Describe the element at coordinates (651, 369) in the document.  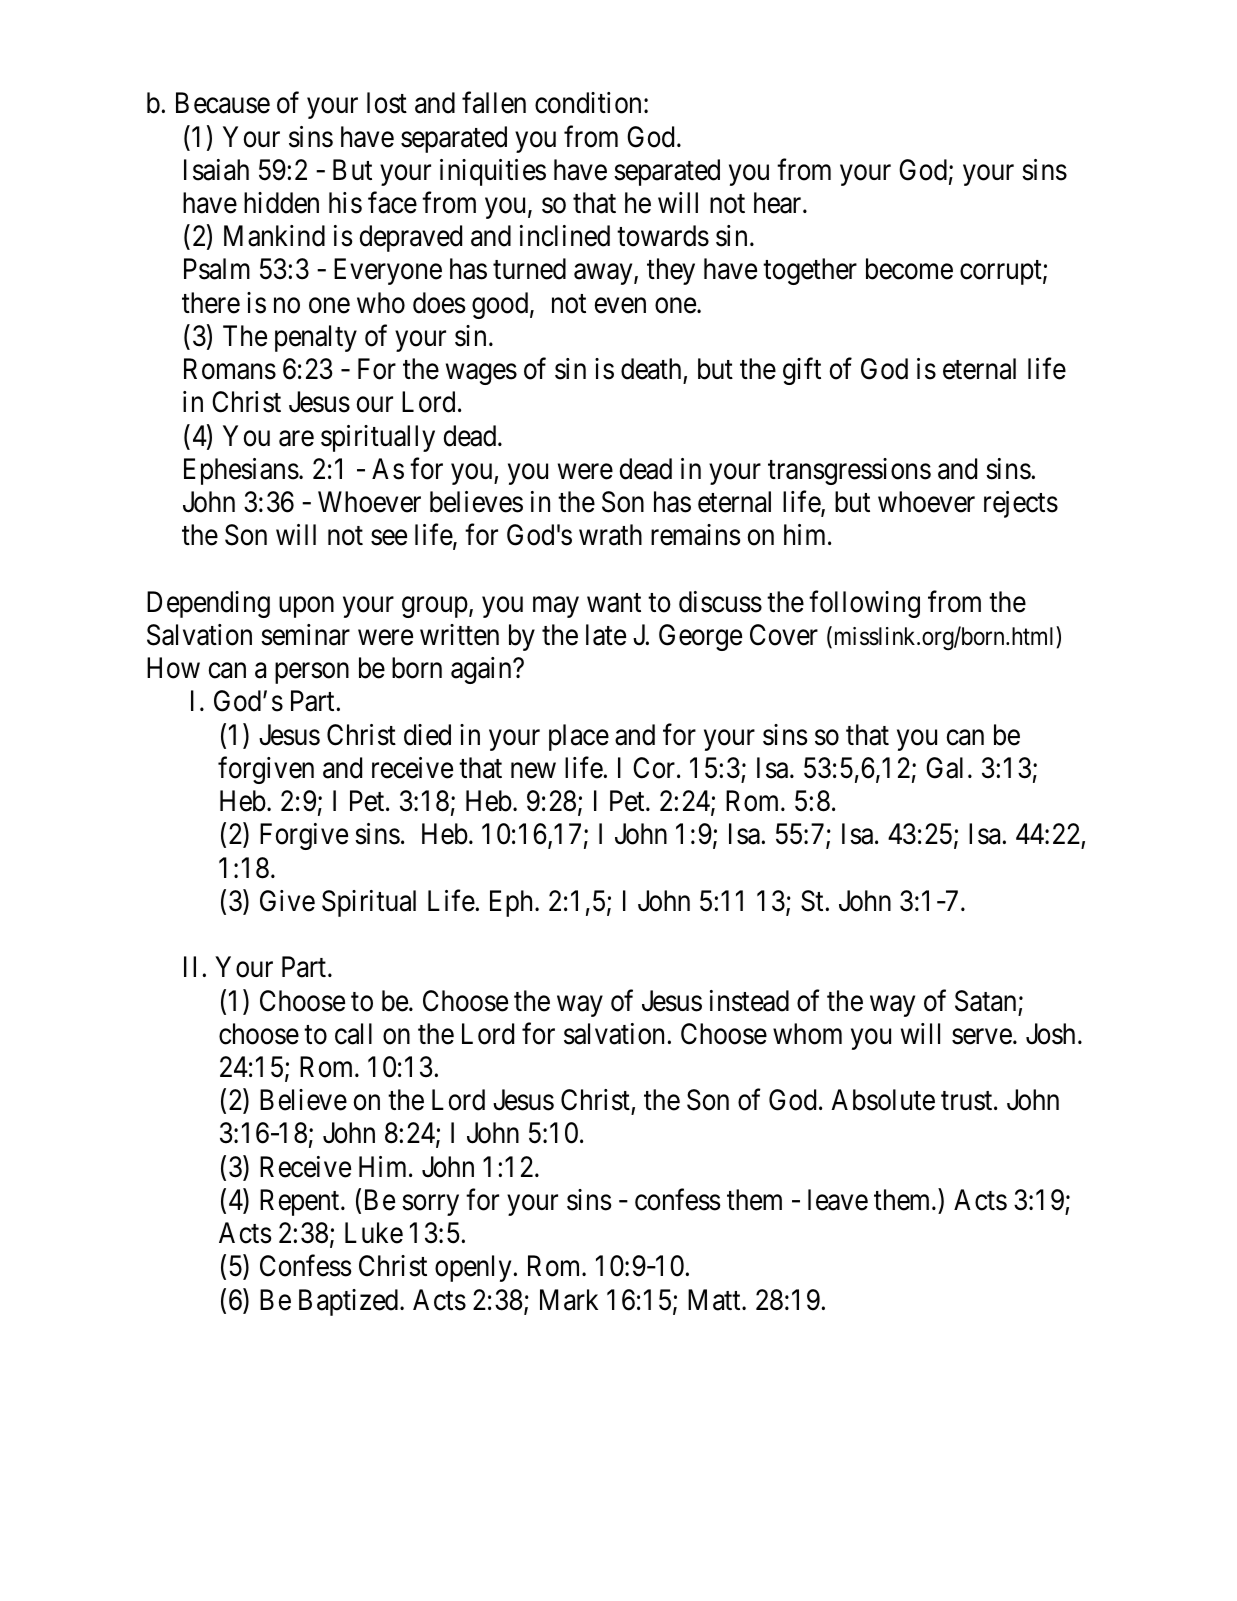
I see `death` at that location.
